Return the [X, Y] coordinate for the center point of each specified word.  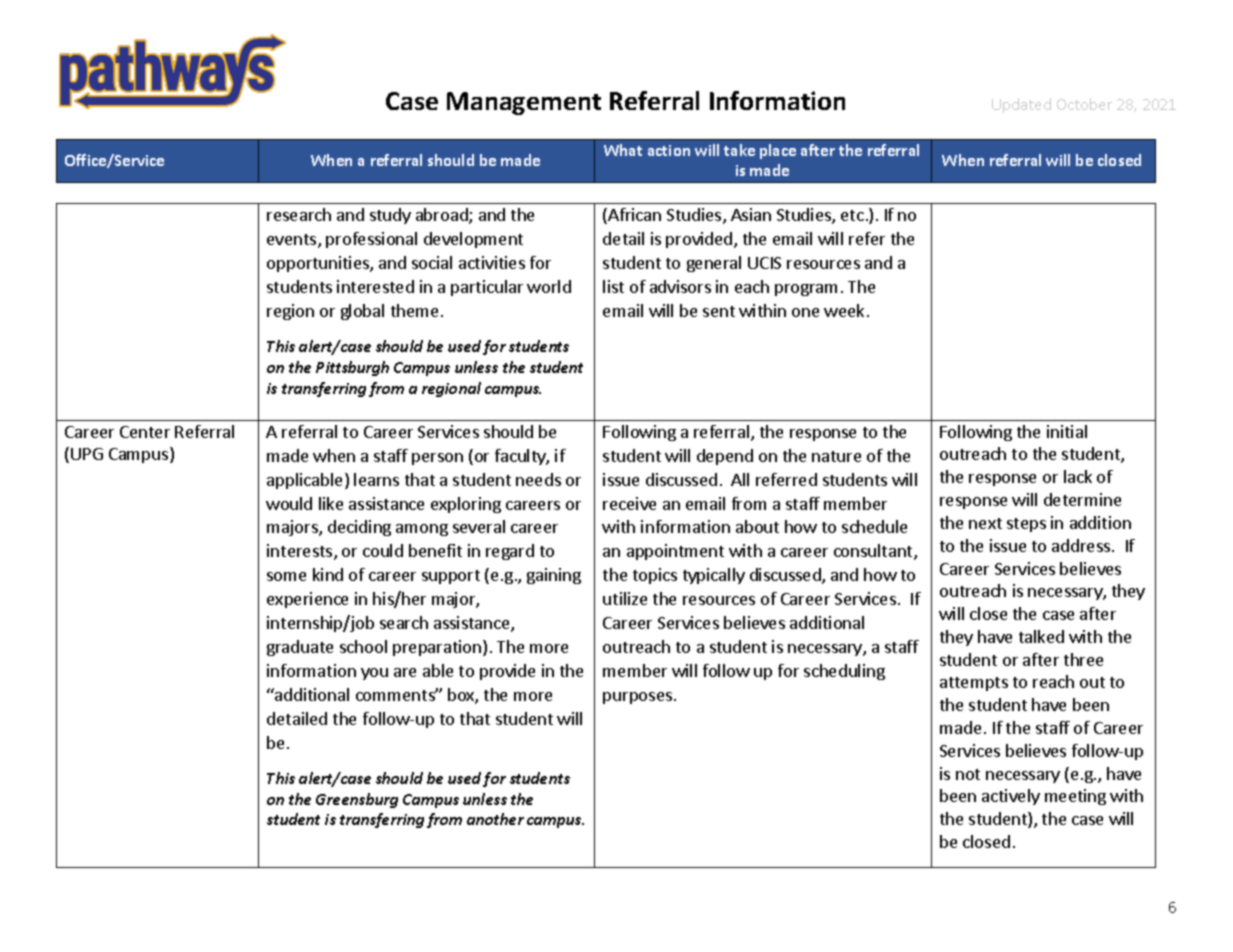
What [623, 150]
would [289, 503]
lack [1078, 476]
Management [524, 103]
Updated [1021, 105]
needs [538, 479]
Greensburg [357, 800]
